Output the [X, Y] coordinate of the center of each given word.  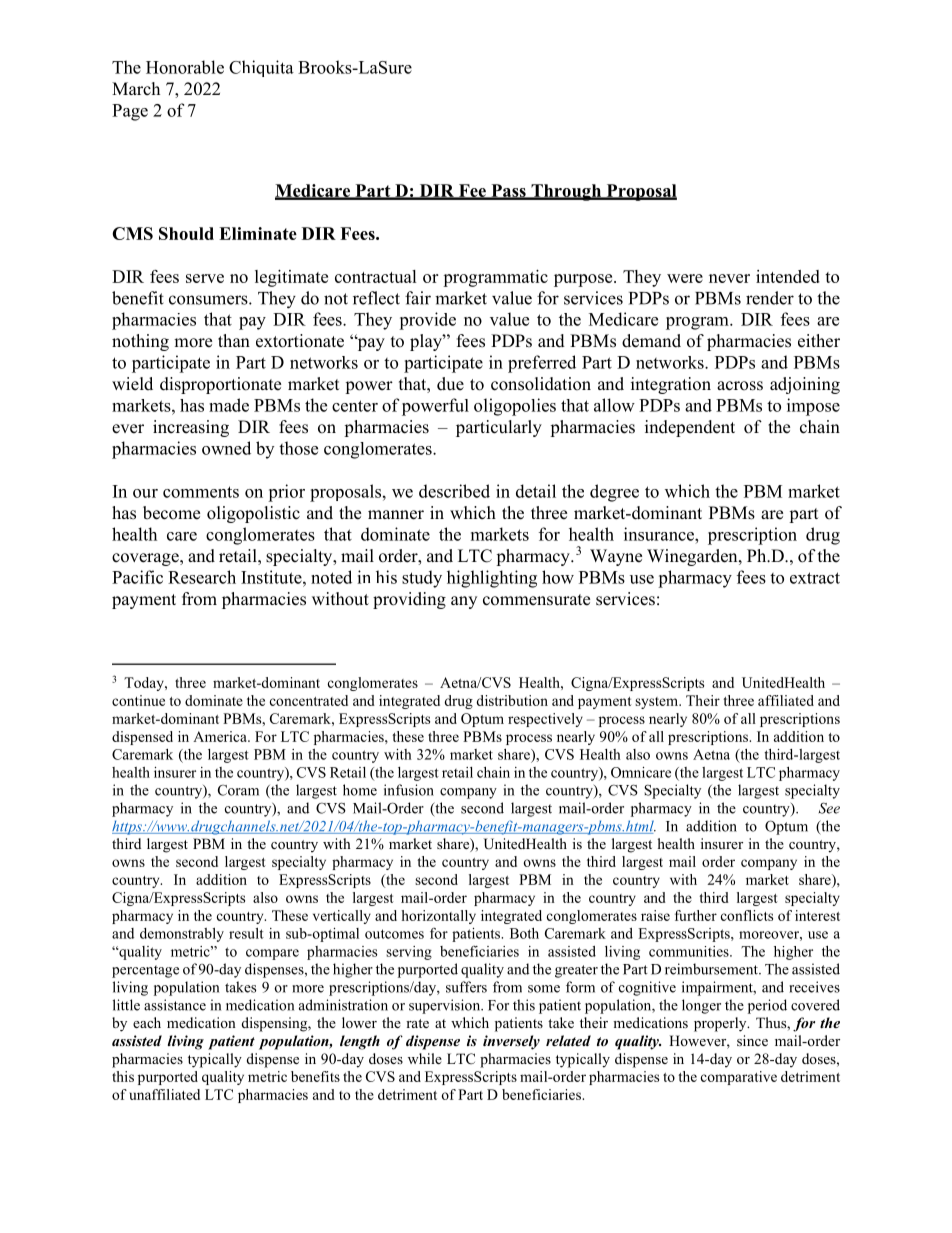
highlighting [492, 579]
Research [202, 577]
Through [566, 192]
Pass [508, 191]
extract [815, 578]
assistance [175, 1005]
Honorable [185, 67]
